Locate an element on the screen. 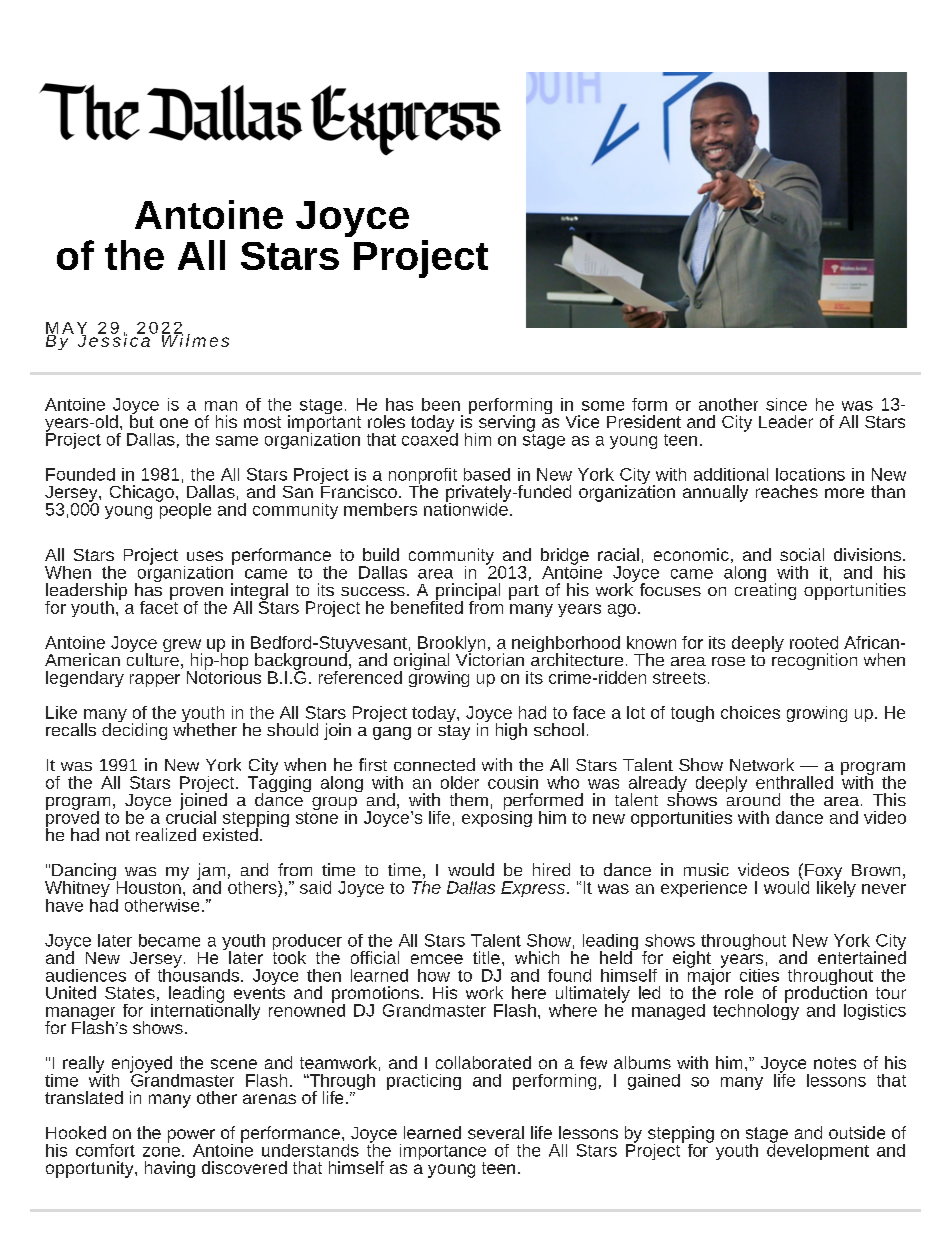  Express is located at coordinates (534, 889).
